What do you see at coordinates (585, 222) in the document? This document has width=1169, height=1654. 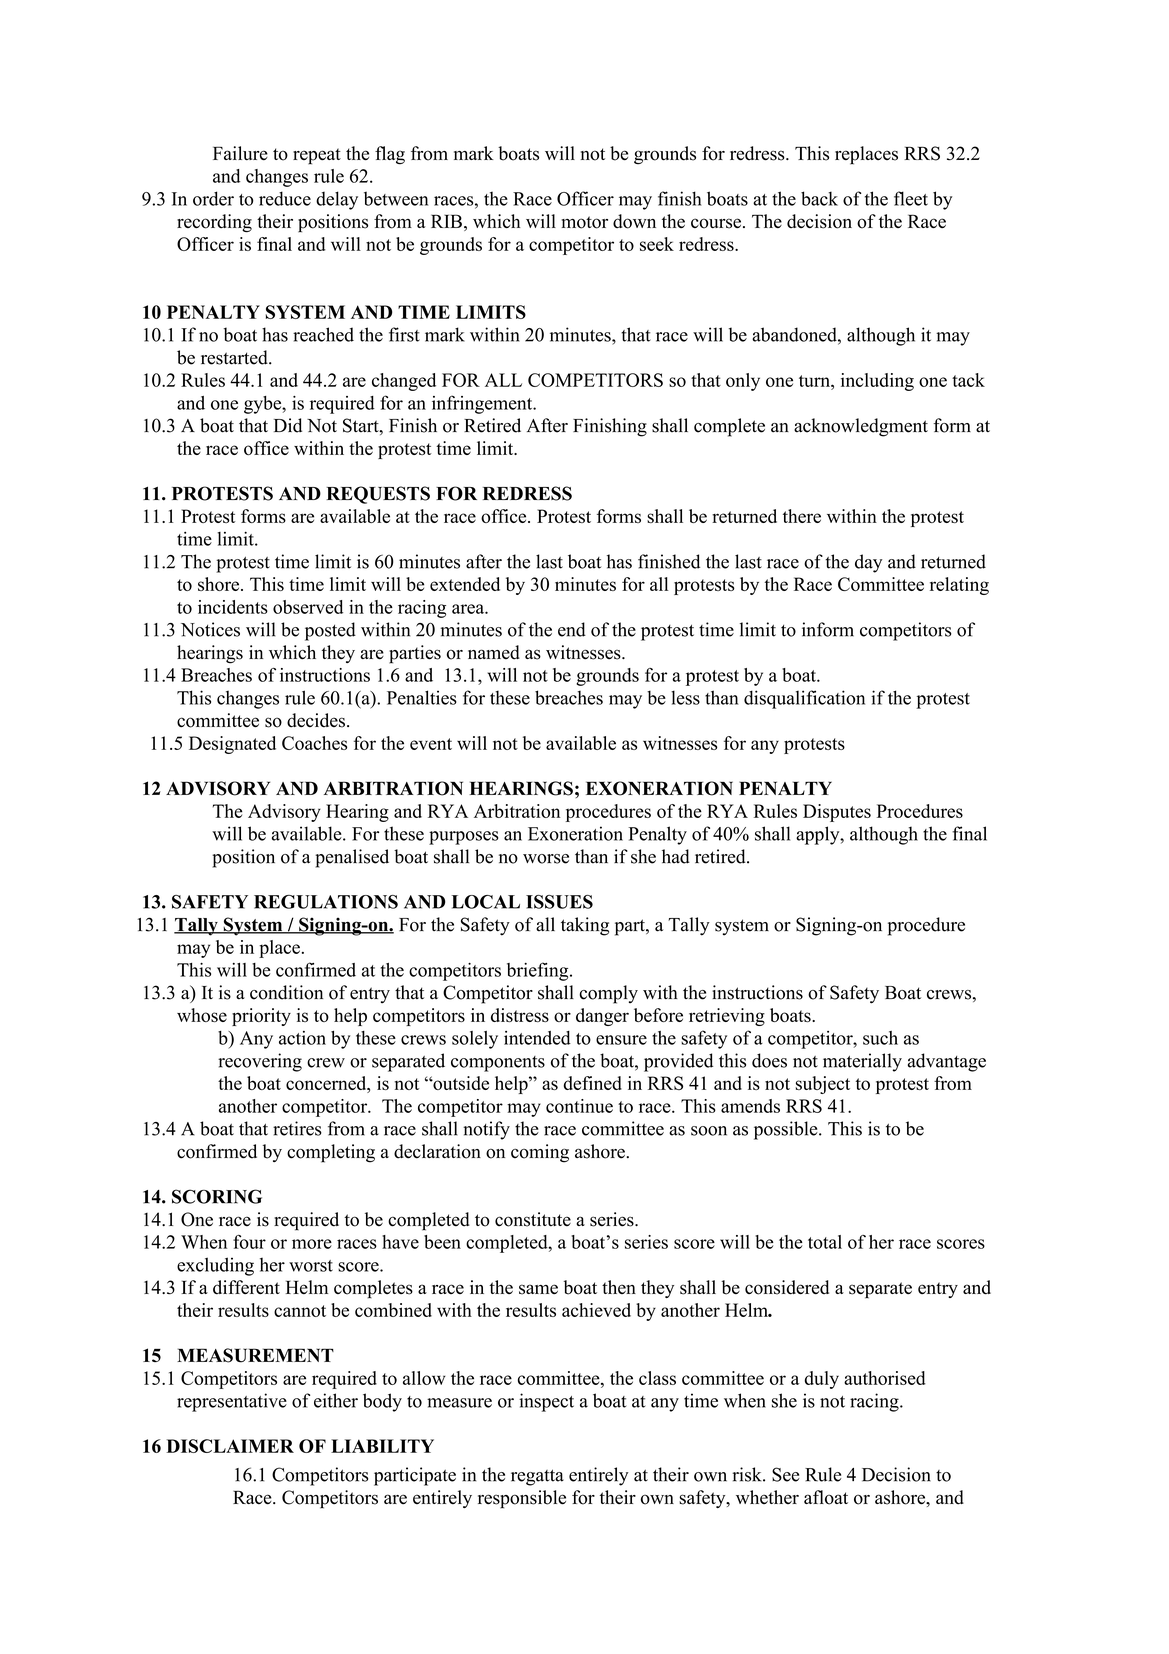 I see `motor` at bounding box center [585, 222].
